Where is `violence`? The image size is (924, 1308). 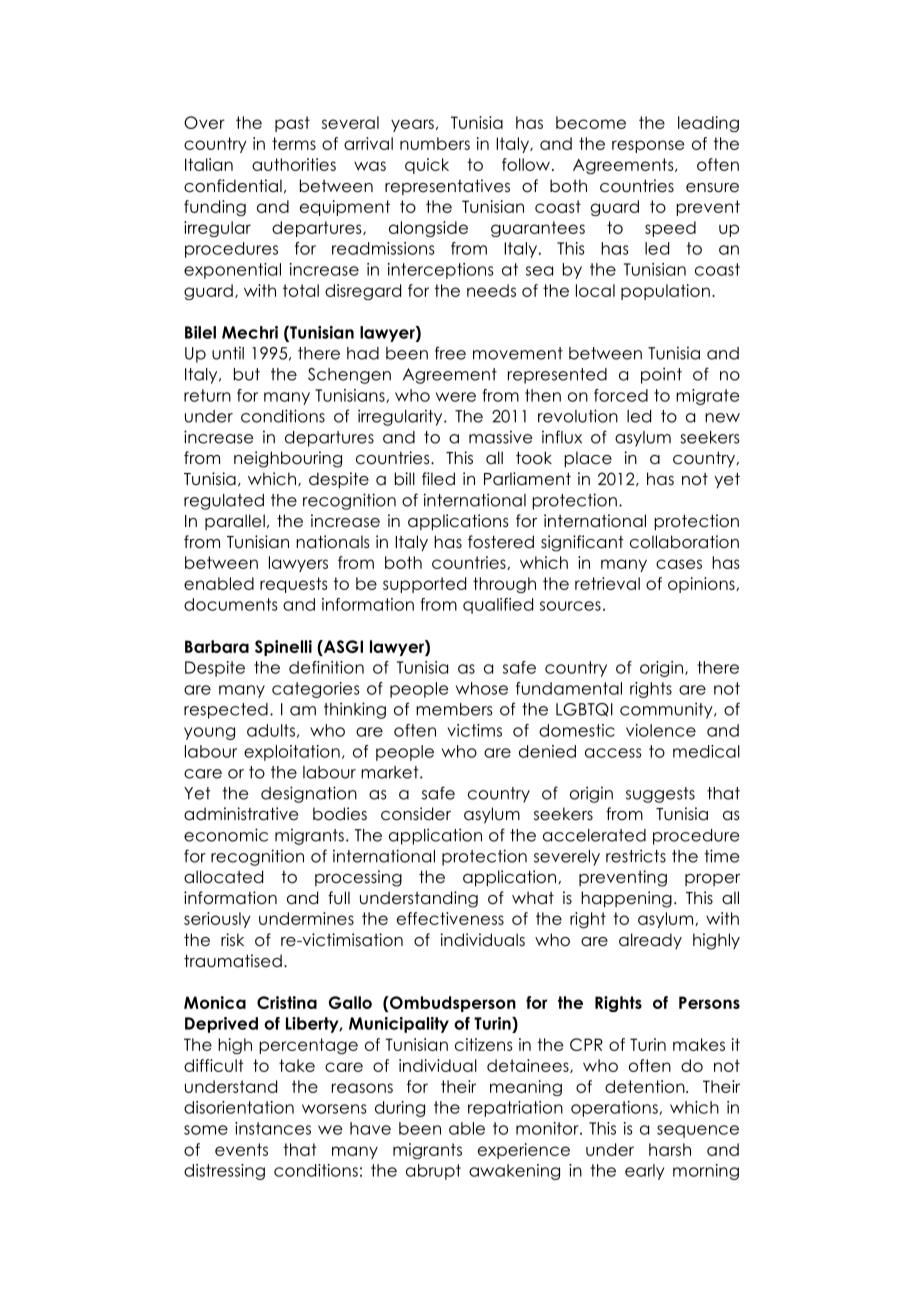
violence is located at coordinates (661, 730).
